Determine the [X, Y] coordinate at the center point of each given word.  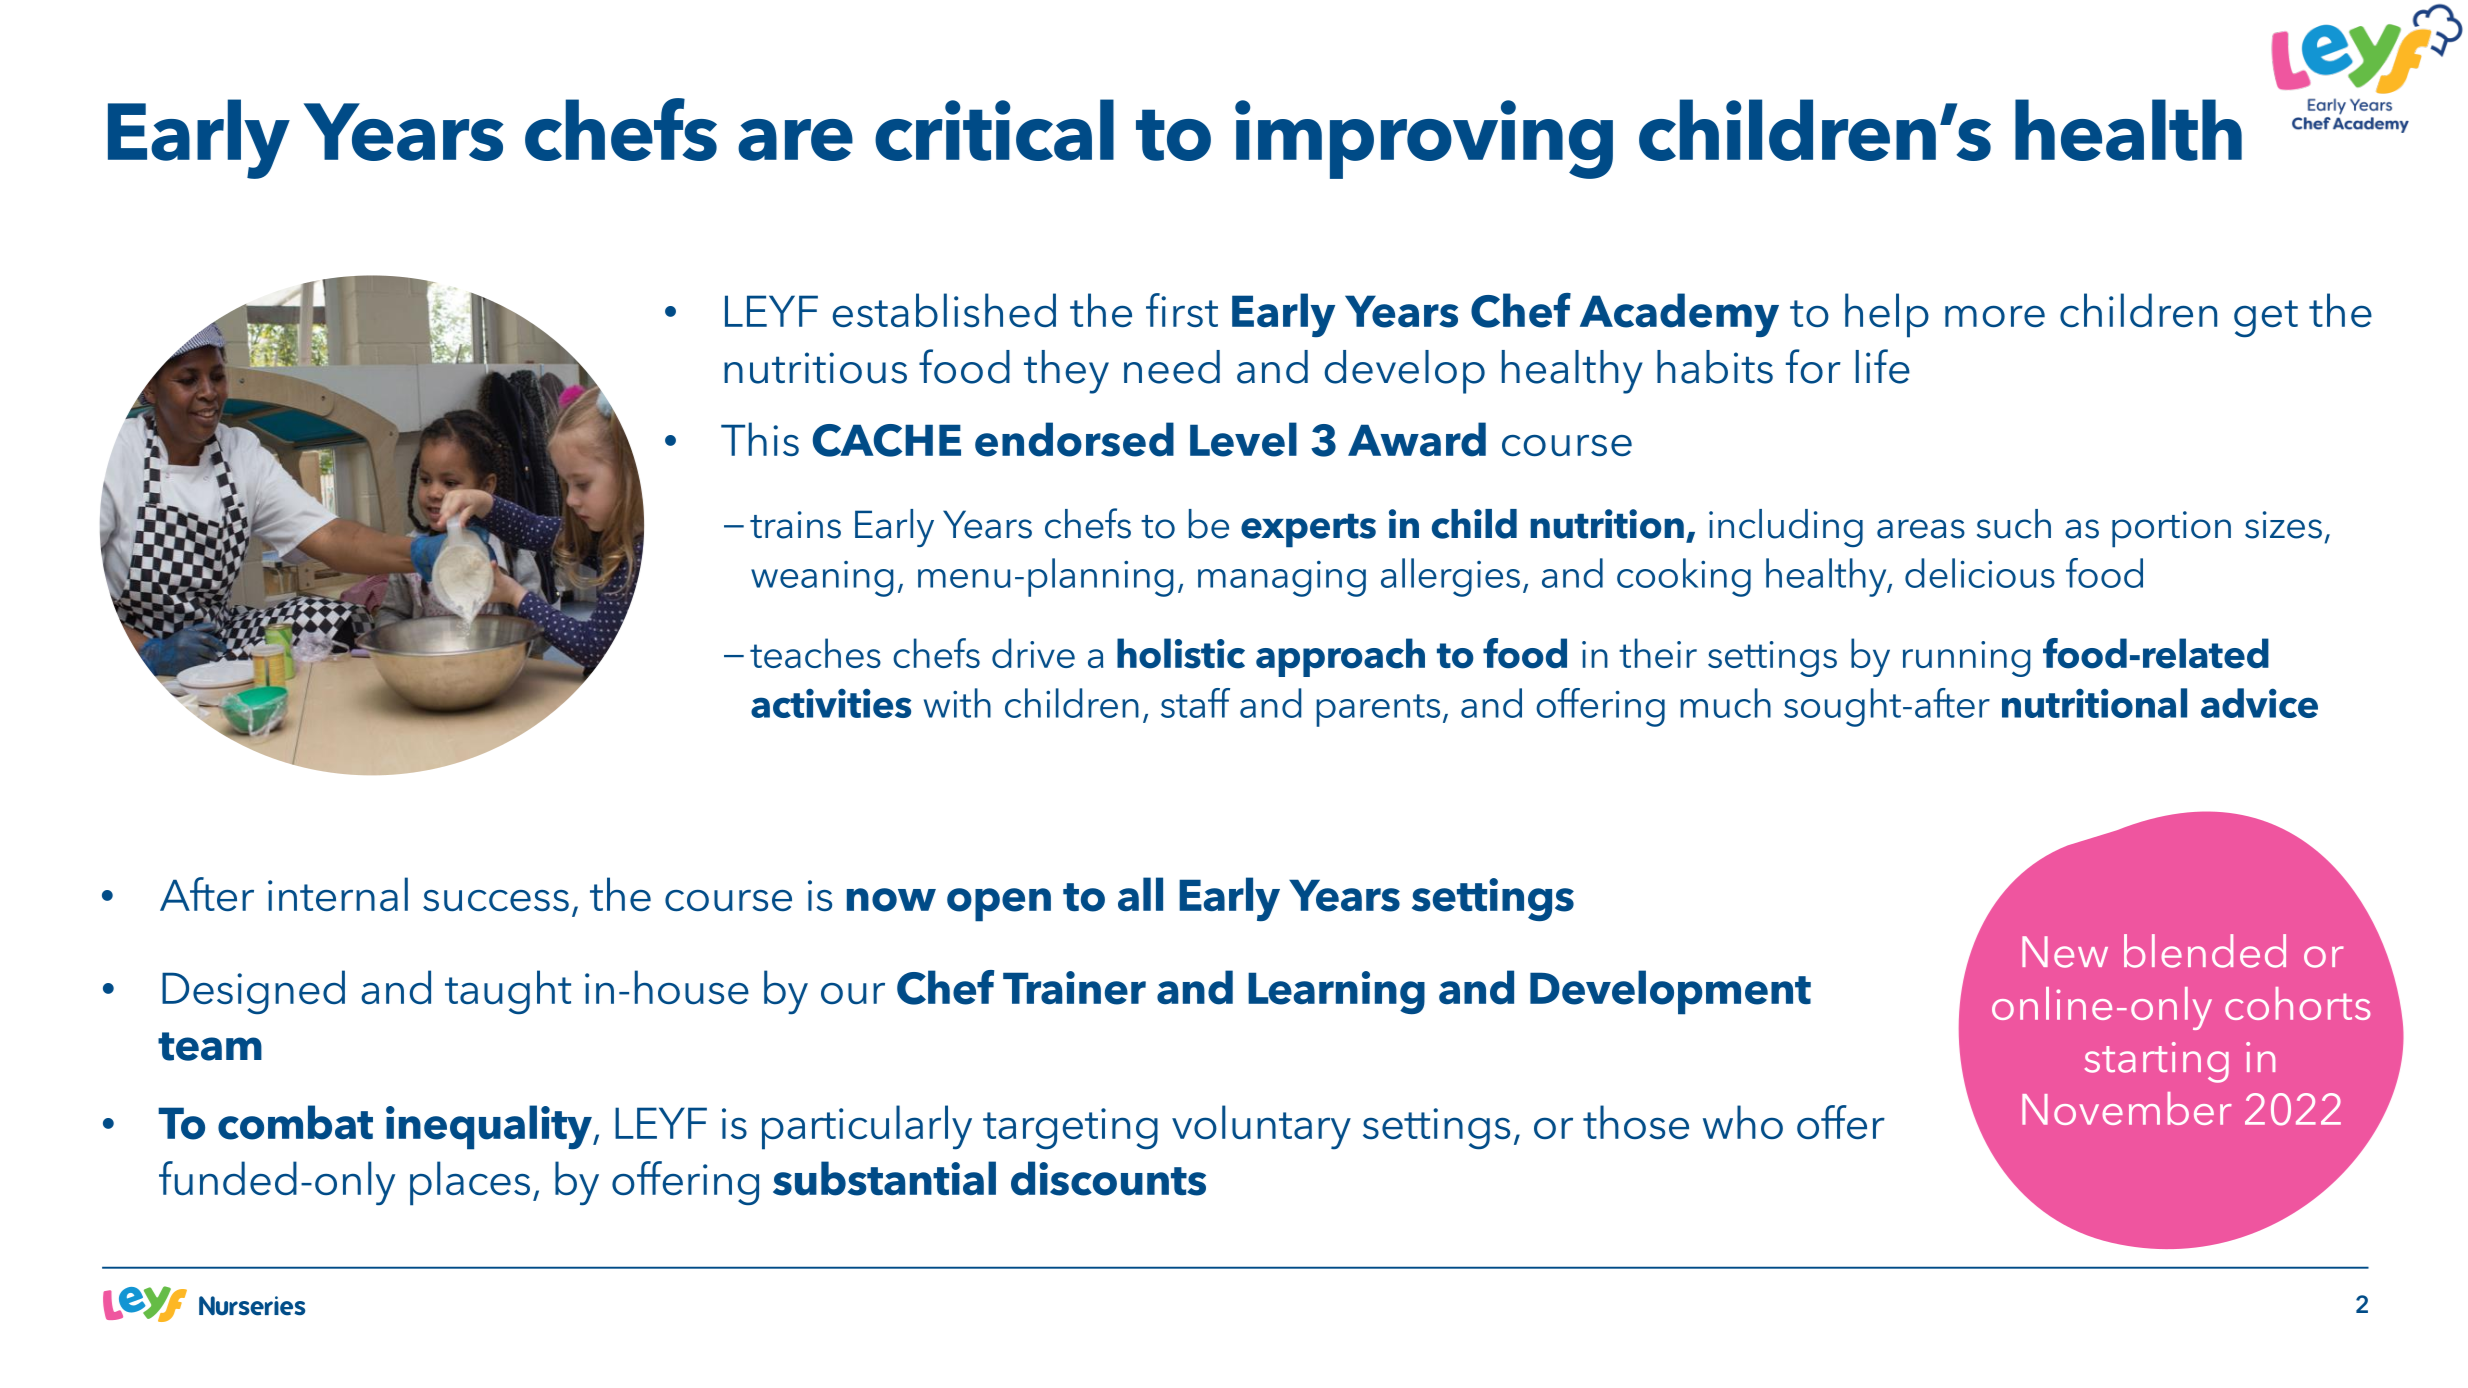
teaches [815, 653]
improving [1424, 139]
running [1967, 659]
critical [994, 130]
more [1995, 316]
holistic [1181, 653]
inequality [490, 1127]
